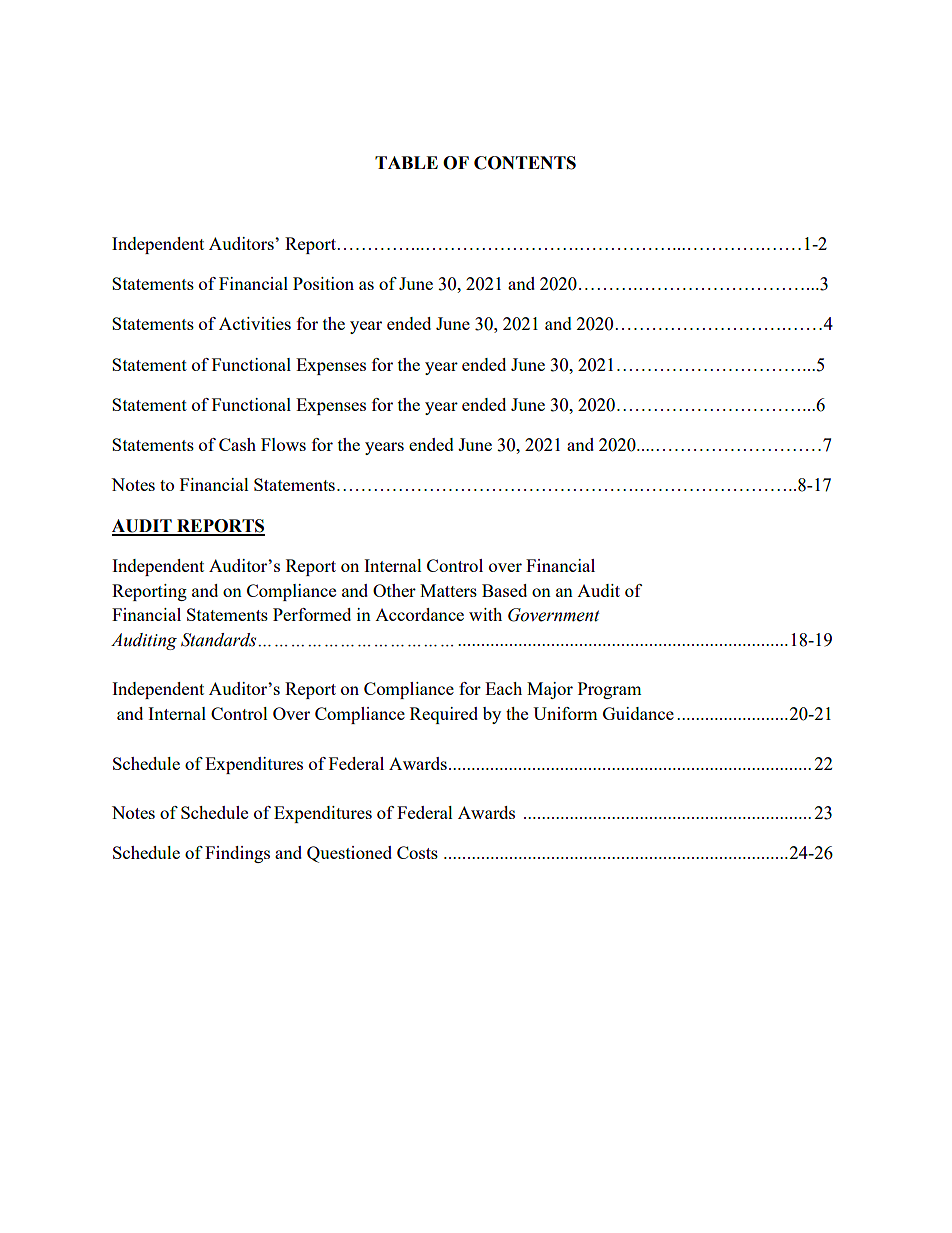 Image resolution: width=952 pixels, height=1233 pixels. What do you see at coordinates (525, 163) in the image?
I see `CONTENTS` at bounding box center [525, 163].
